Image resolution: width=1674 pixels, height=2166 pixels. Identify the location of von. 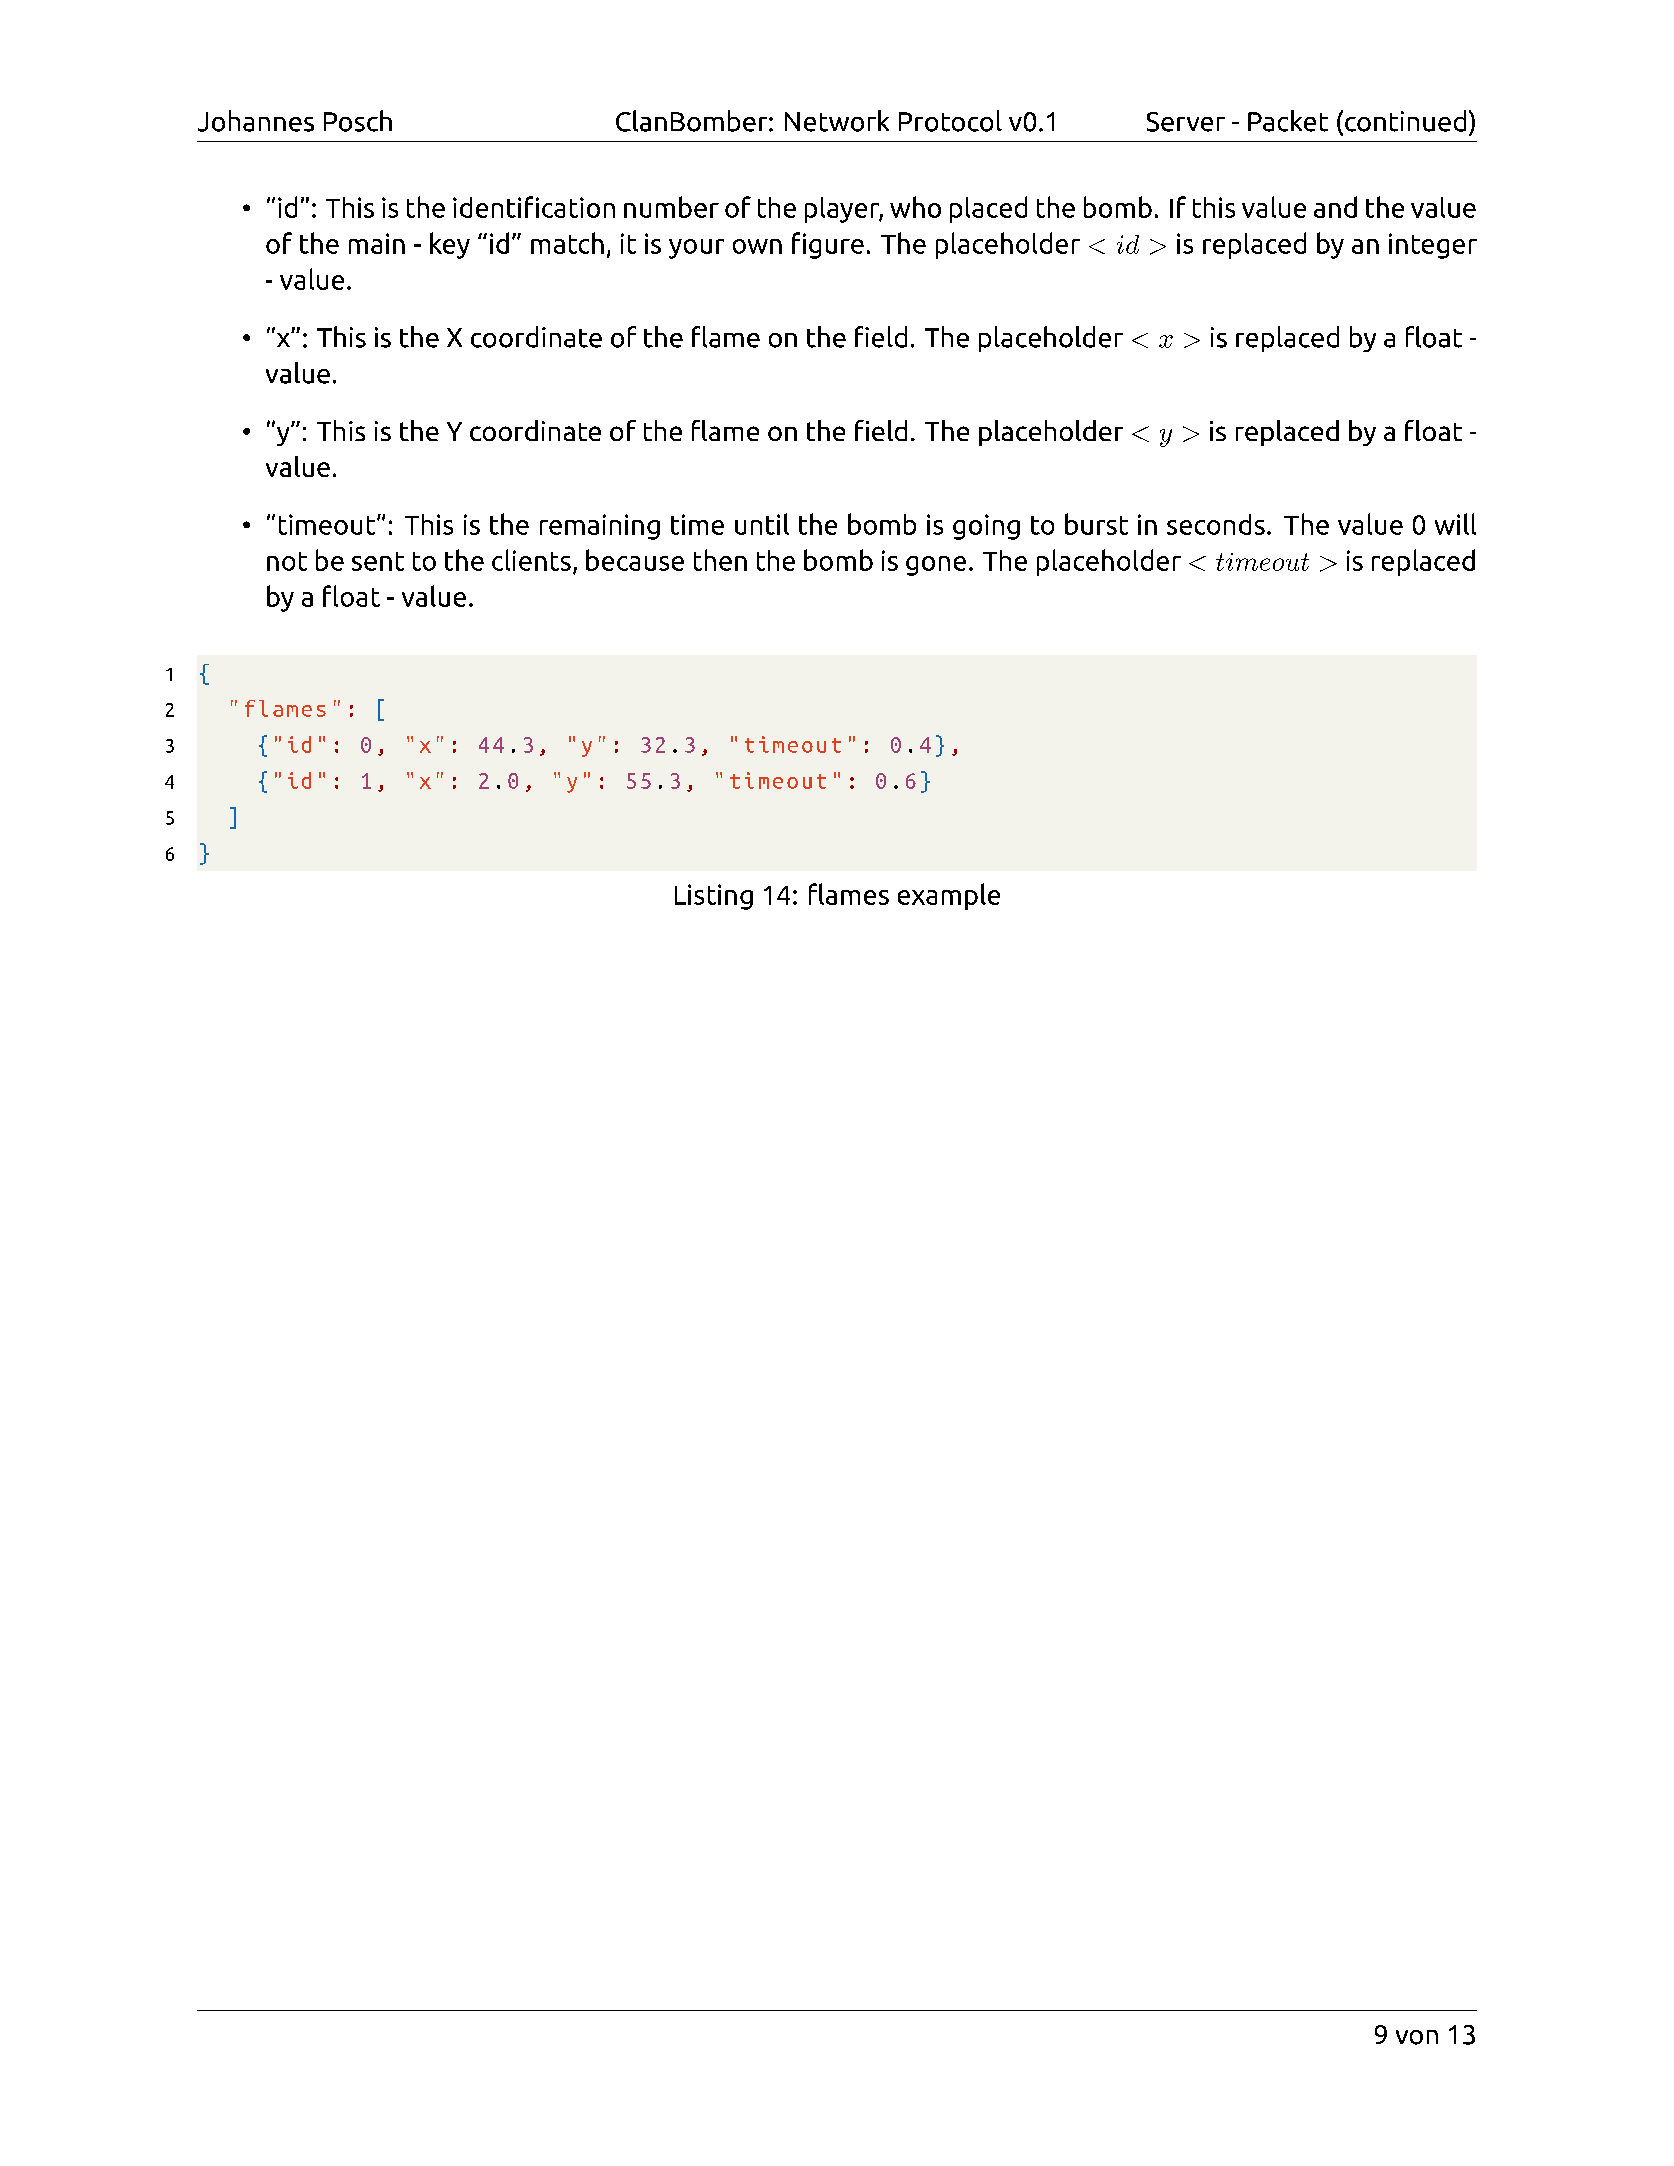
(1417, 2037).
